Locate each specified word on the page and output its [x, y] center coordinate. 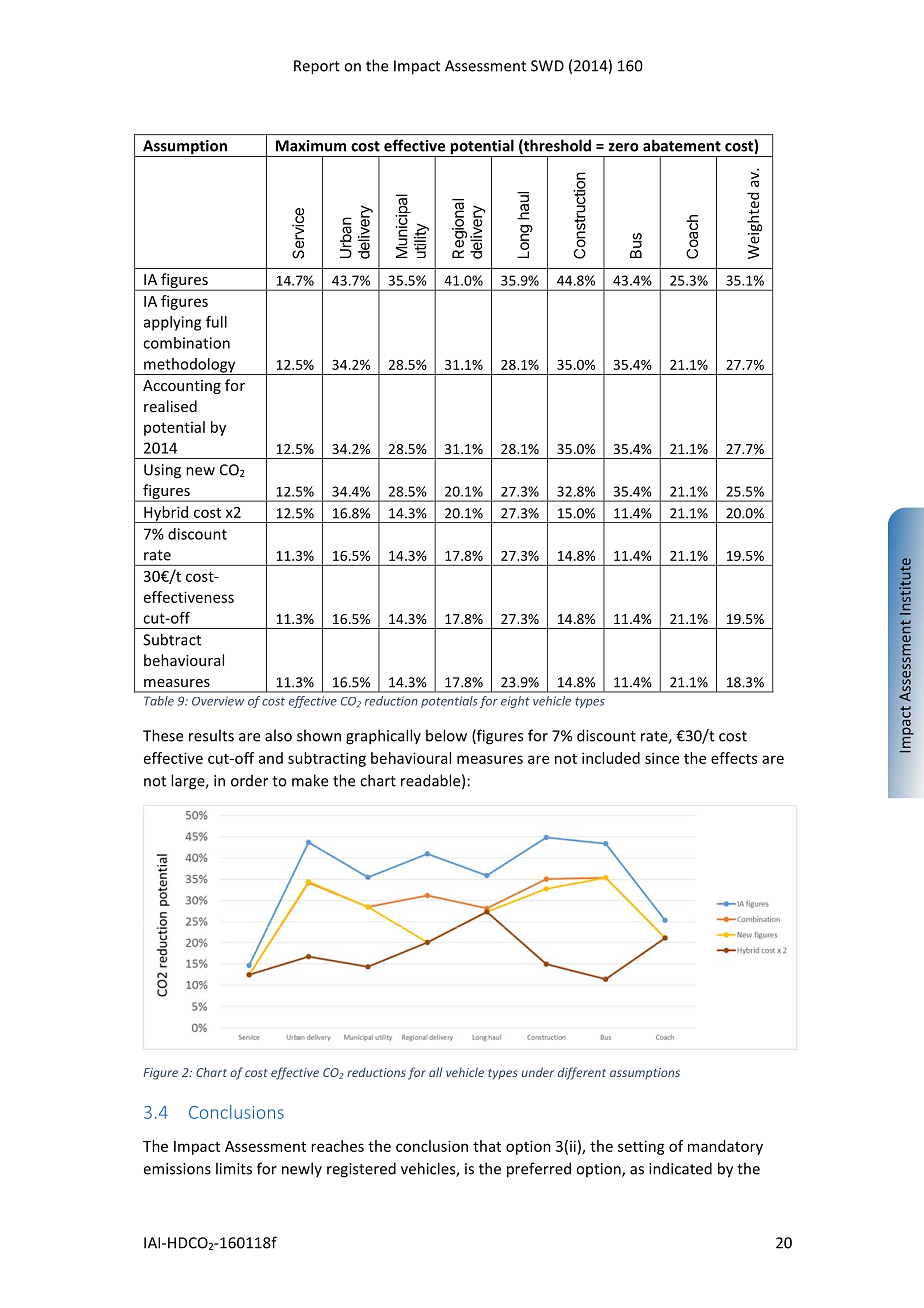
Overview [218, 701]
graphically [383, 737]
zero [624, 147]
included [611, 758]
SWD [547, 66]
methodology [190, 366]
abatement [682, 145]
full [216, 322]
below [446, 735]
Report [317, 67]
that [487, 1146]
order [249, 781]
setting [641, 1147]
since [662, 758]
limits [234, 1168]
